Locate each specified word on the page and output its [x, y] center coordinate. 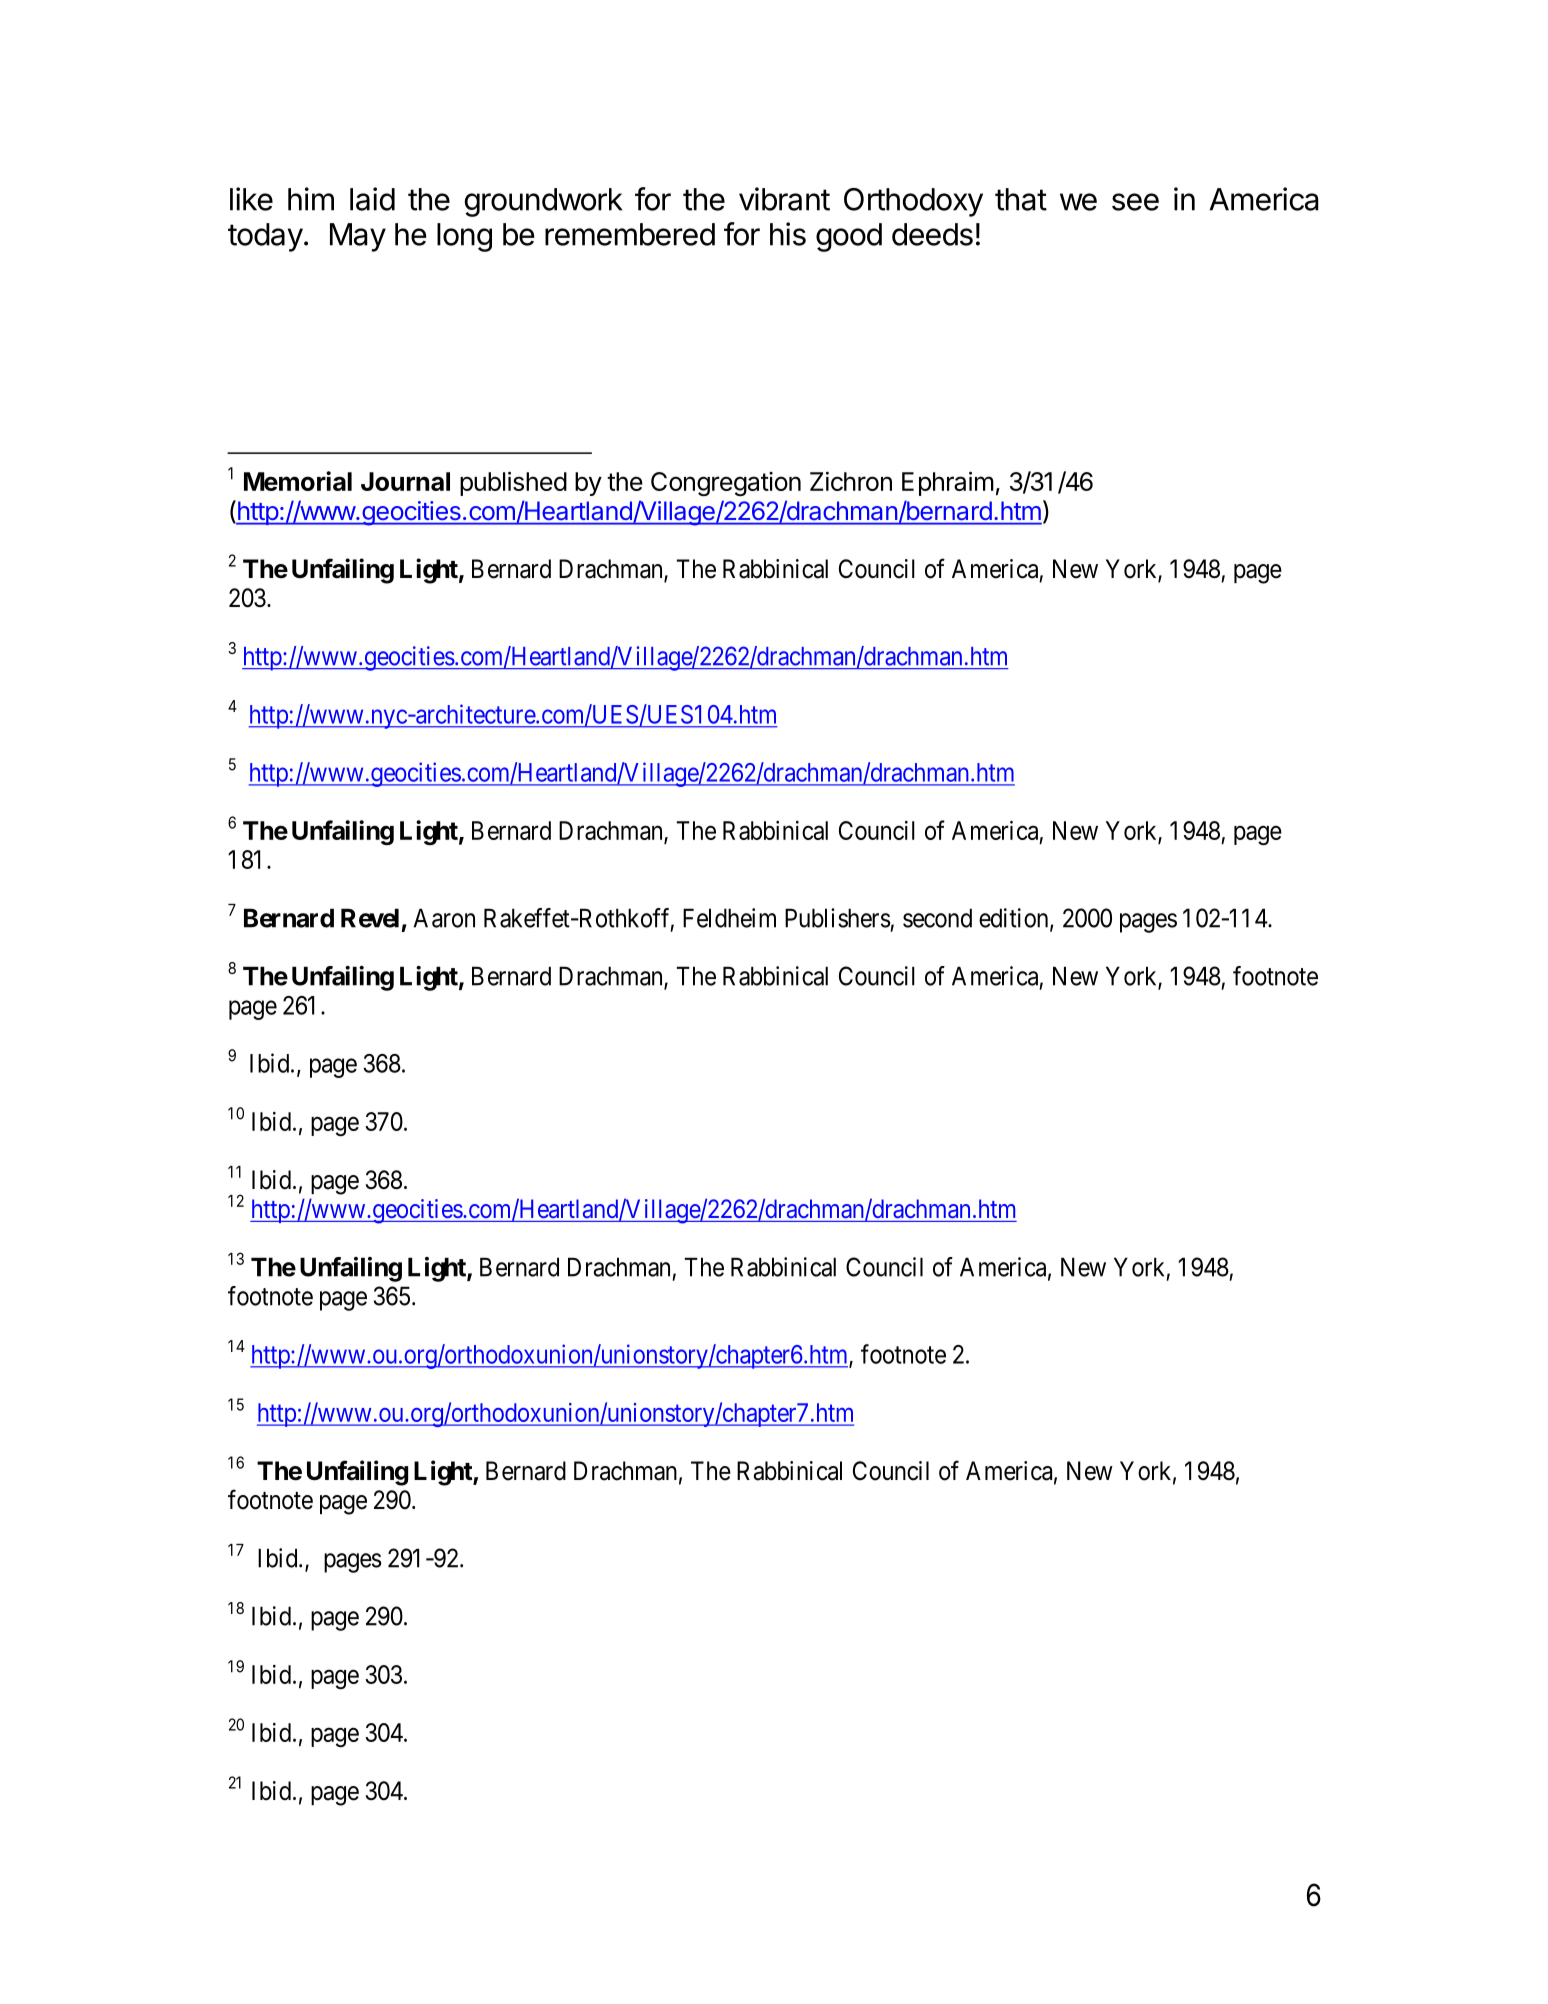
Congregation [726, 484]
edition [1015, 919]
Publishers [838, 918]
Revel [370, 918]
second [937, 918]
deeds [932, 234]
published [513, 483]
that [1021, 199]
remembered [630, 234]
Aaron [444, 918]
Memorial [298, 481]
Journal [405, 481]
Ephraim [948, 483]
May [358, 237]
